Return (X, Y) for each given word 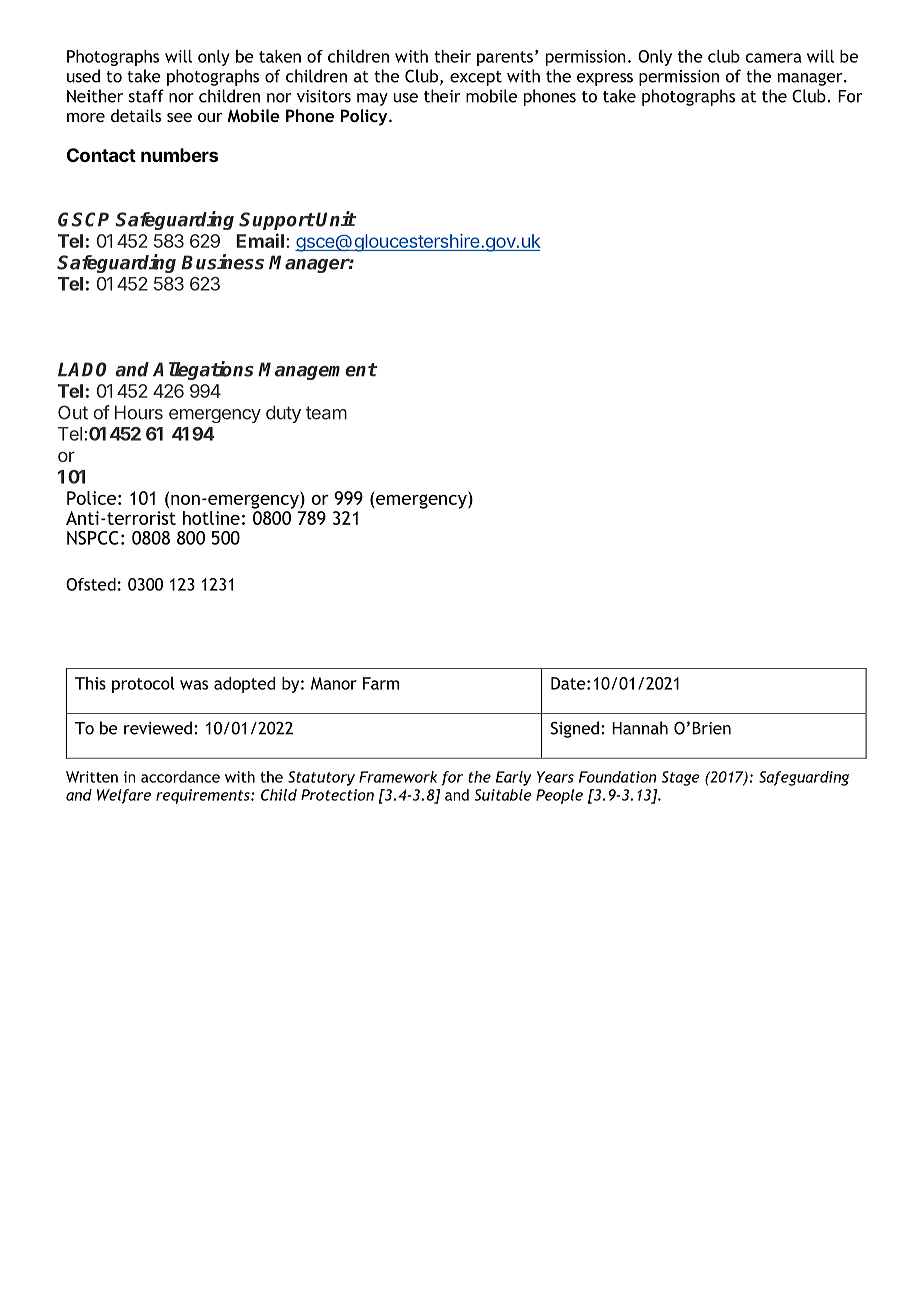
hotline (211, 518)
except (476, 78)
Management (317, 371)
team (326, 413)
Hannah (640, 728)
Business (222, 262)
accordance (180, 777)
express (605, 79)
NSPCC (93, 538)
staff (146, 96)
